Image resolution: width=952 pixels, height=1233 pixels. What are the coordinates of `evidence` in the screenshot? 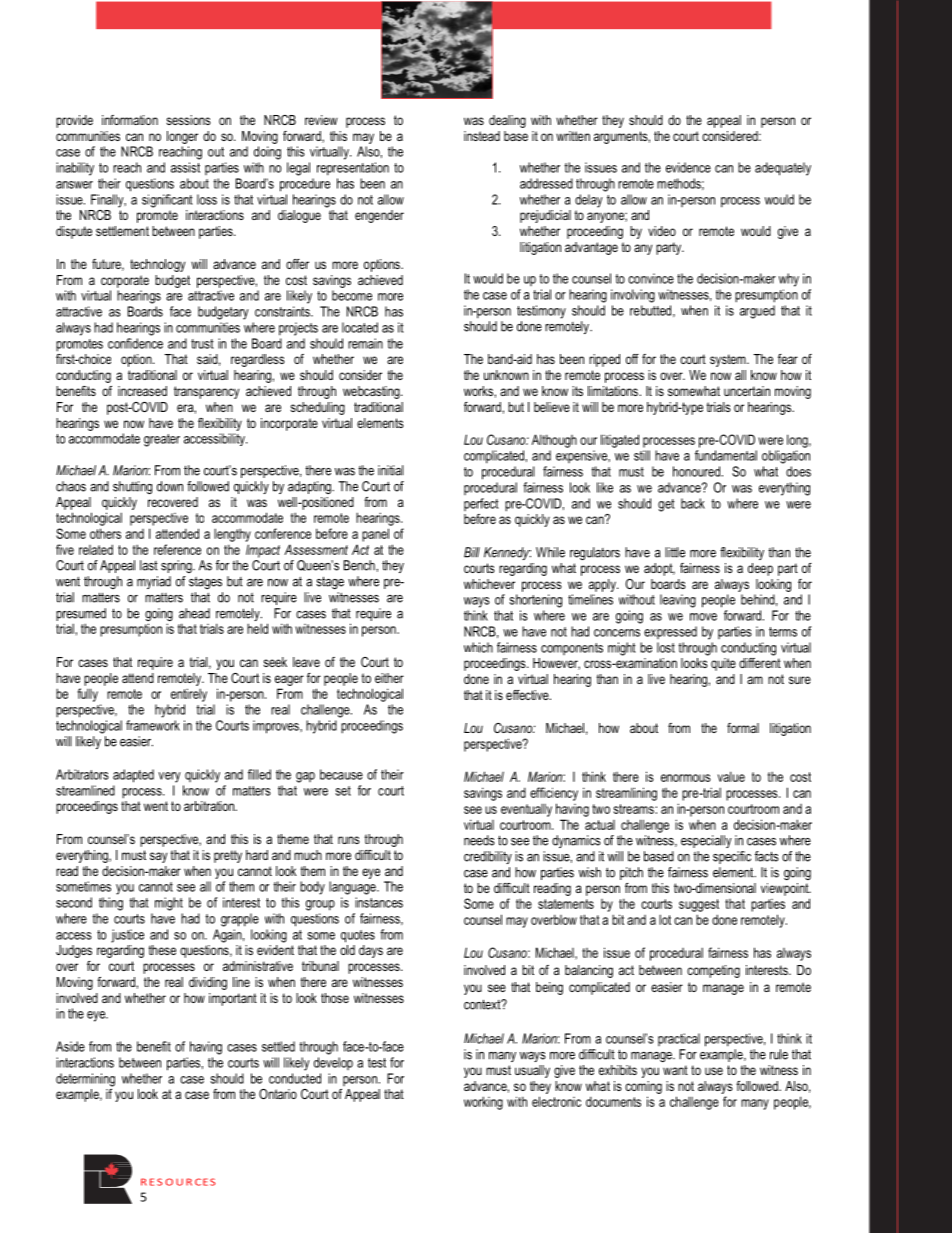 It's located at (688, 167).
